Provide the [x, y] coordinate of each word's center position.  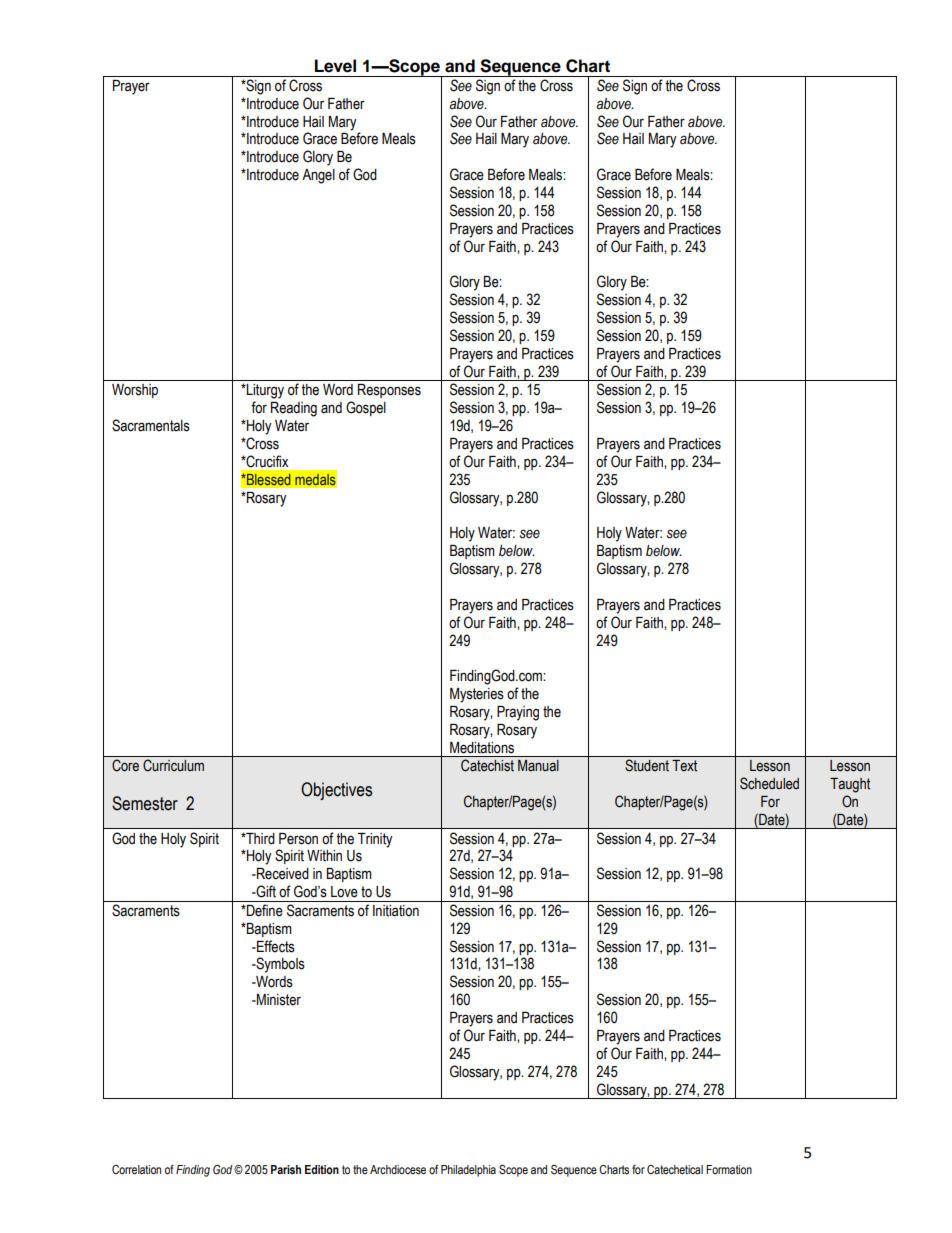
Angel [318, 176]
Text [684, 766]
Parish [286, 1170]
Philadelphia [468, 1171]
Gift [265, 891]
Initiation [396, 911]
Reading [294, 409]
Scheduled [769, 783]
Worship [135, 391]
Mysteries [477, 695]
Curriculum [173, 765]
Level [335, 66]
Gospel [366, 408]
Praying [518, 713]
